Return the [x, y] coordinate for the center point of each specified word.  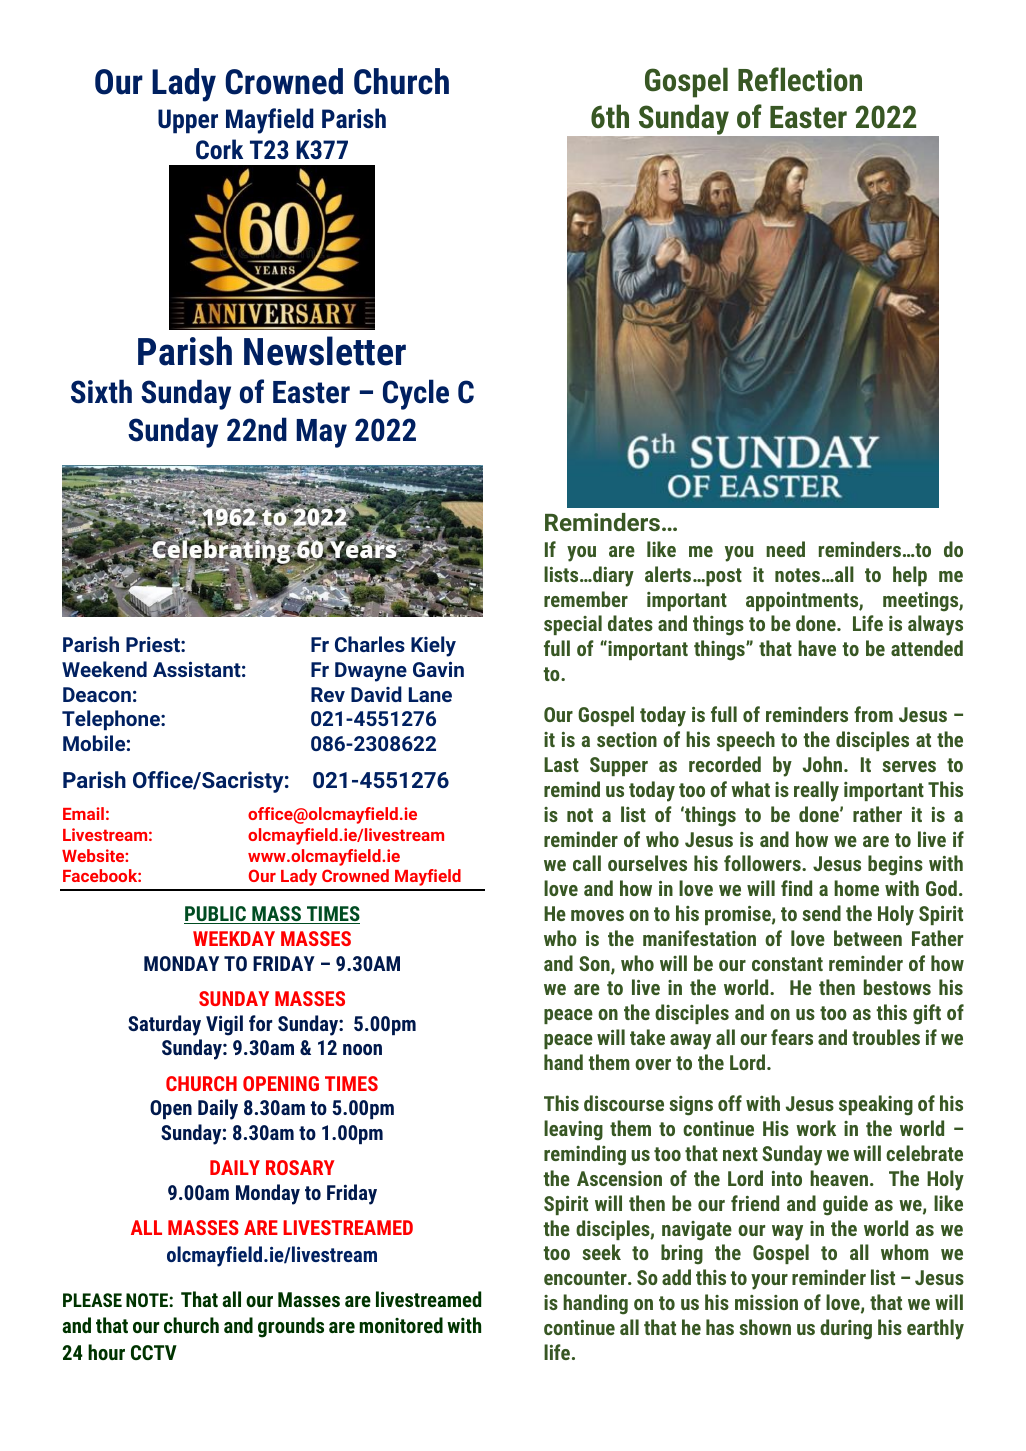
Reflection [800, 79]
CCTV [154, 1352]
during [846, 1329]
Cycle [416, 394]
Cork [219, 149]
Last [561, 764]
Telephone [112, 720]
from [873, 714]
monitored [401, 1325]
